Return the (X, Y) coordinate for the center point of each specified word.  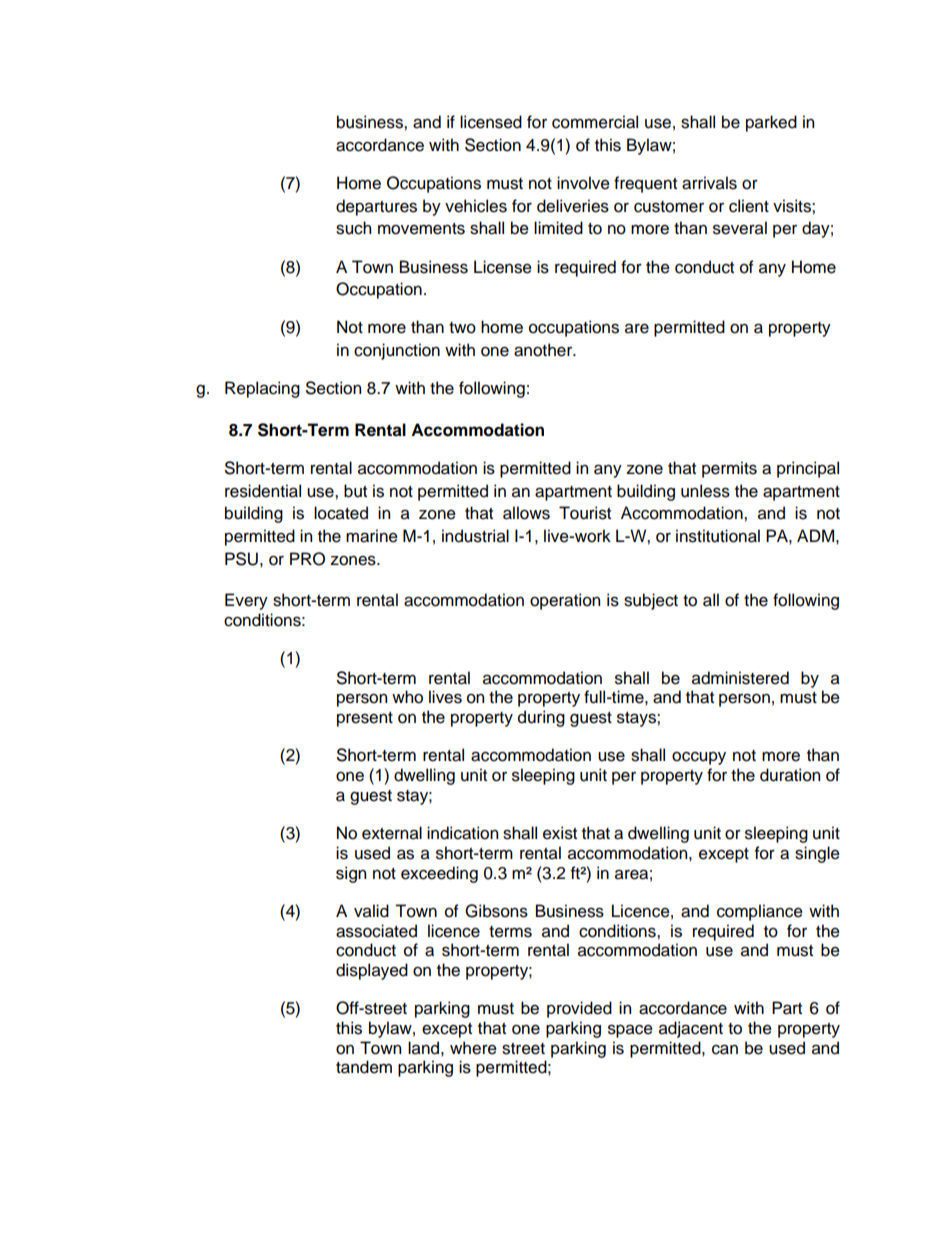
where (473, 1048)
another (544, 350)
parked (771, 123)
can (725, 1049)
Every (246, 601)
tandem (364, 1067)
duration (790, 775)
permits (729, 469)
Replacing (262, 389)
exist (560, 833)
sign (351, 874)
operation (565, 601)
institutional (718, 536)
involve (583, 183)
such (353, 228)
